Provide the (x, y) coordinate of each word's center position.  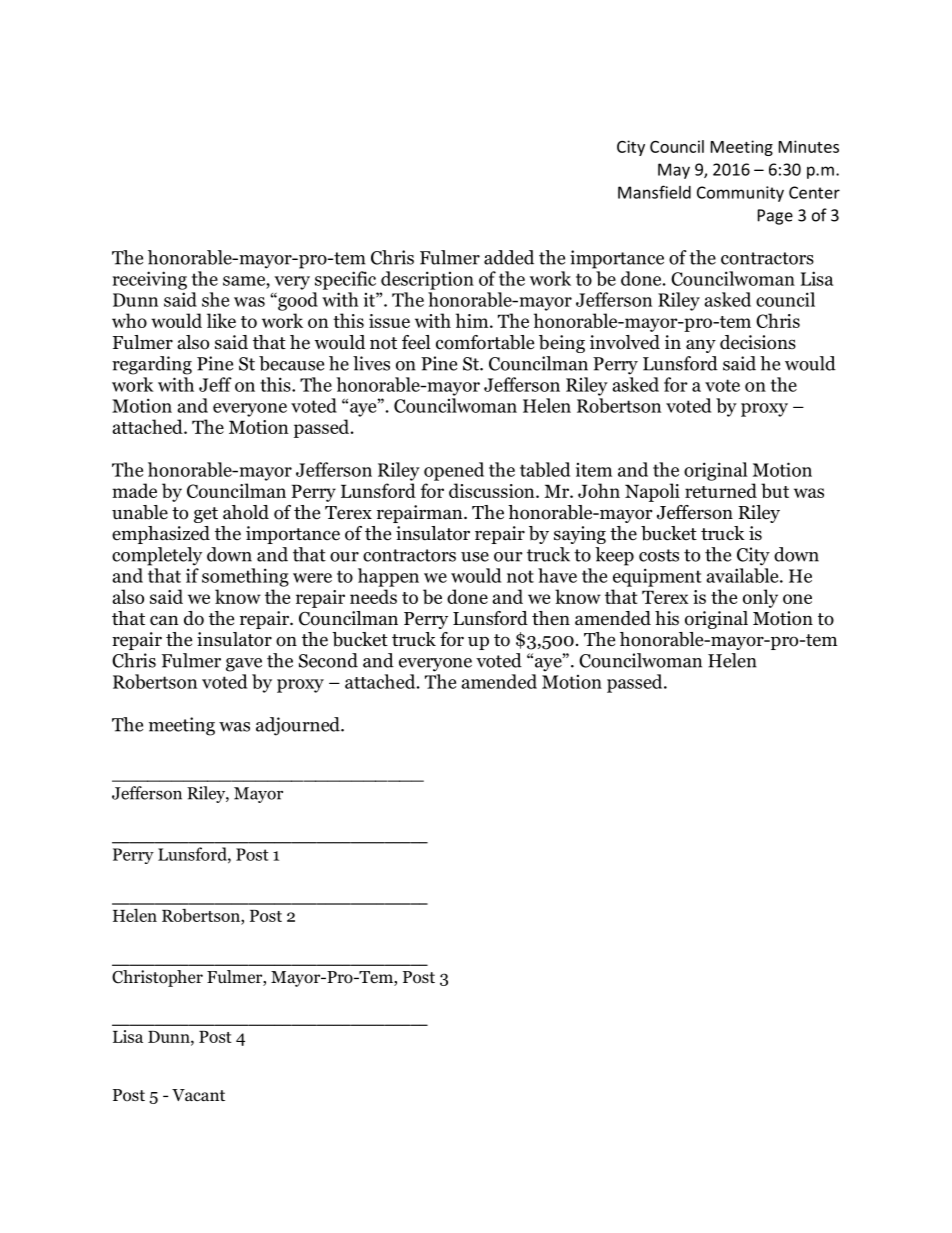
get (206, 515)
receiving (150, 280)
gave (244, 665)
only (760, 598)
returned (721, 490)
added (509, 257)
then (551, 618)
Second (328, 660)
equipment (657, 577)
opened (454, 471)
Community (740, 194)
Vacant (198, 1095)
